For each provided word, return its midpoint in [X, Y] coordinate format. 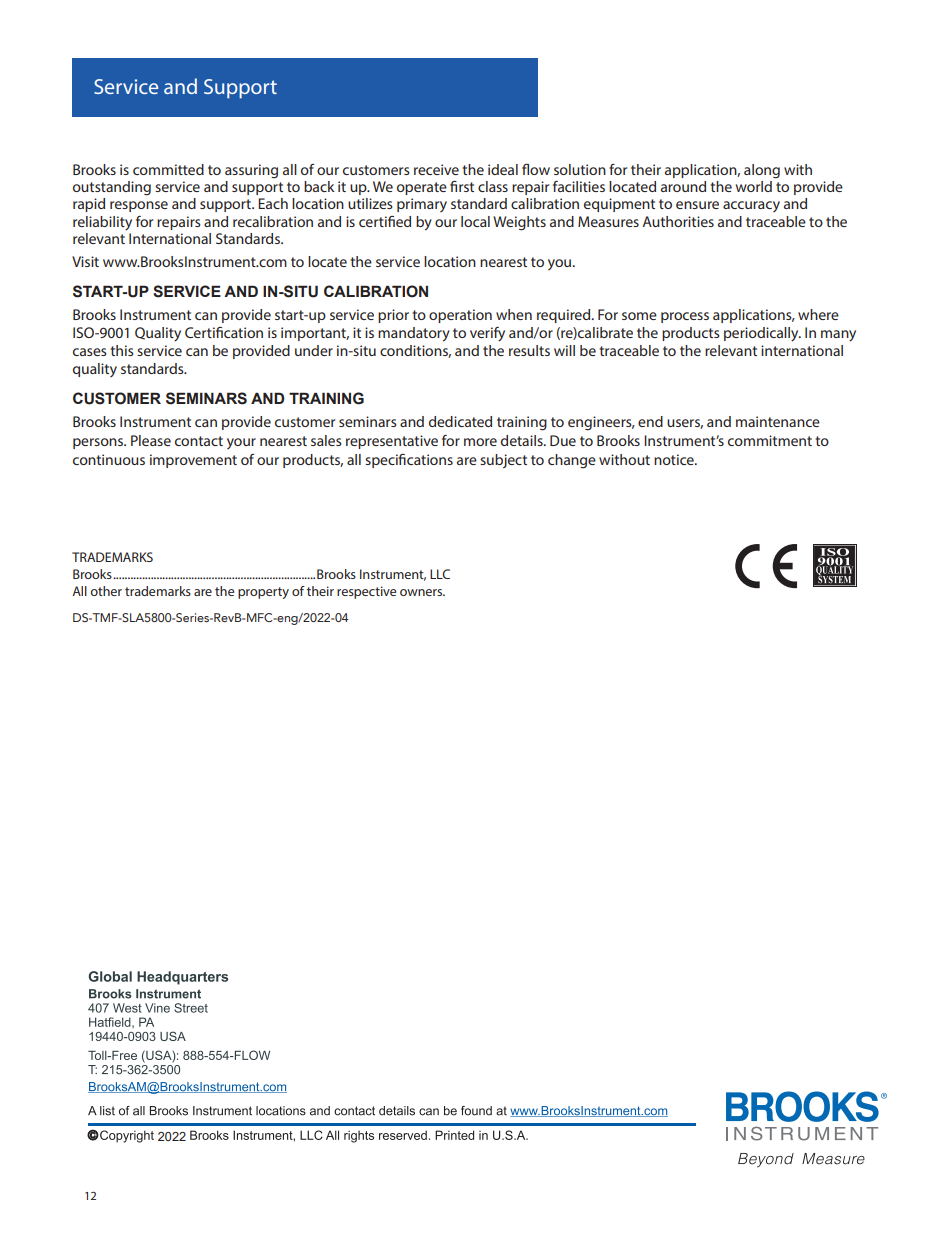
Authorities [678, 221]
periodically [762, 334]
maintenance [778, 421]
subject [503, 461]
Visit [85, 261]
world [754, 186]
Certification [224, 332]
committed [168, 169]
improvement [193, 461]
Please [151, 440]
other [106, 591]
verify [487, 334]
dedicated [460, 421]
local [475, 221]
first [462, 186]
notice [675, 459]
